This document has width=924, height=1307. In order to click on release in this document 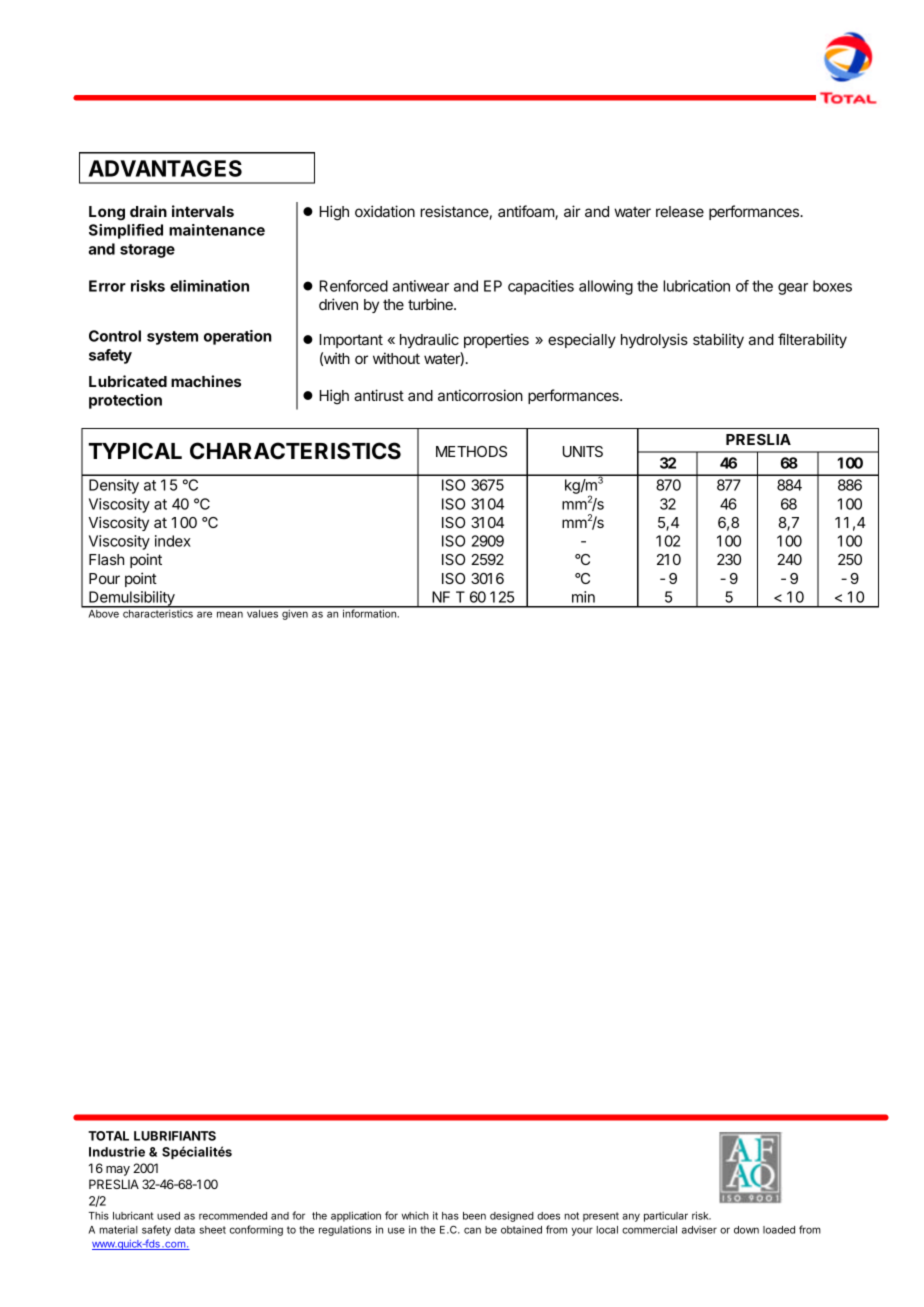, I will do `click(680, 211)`.
